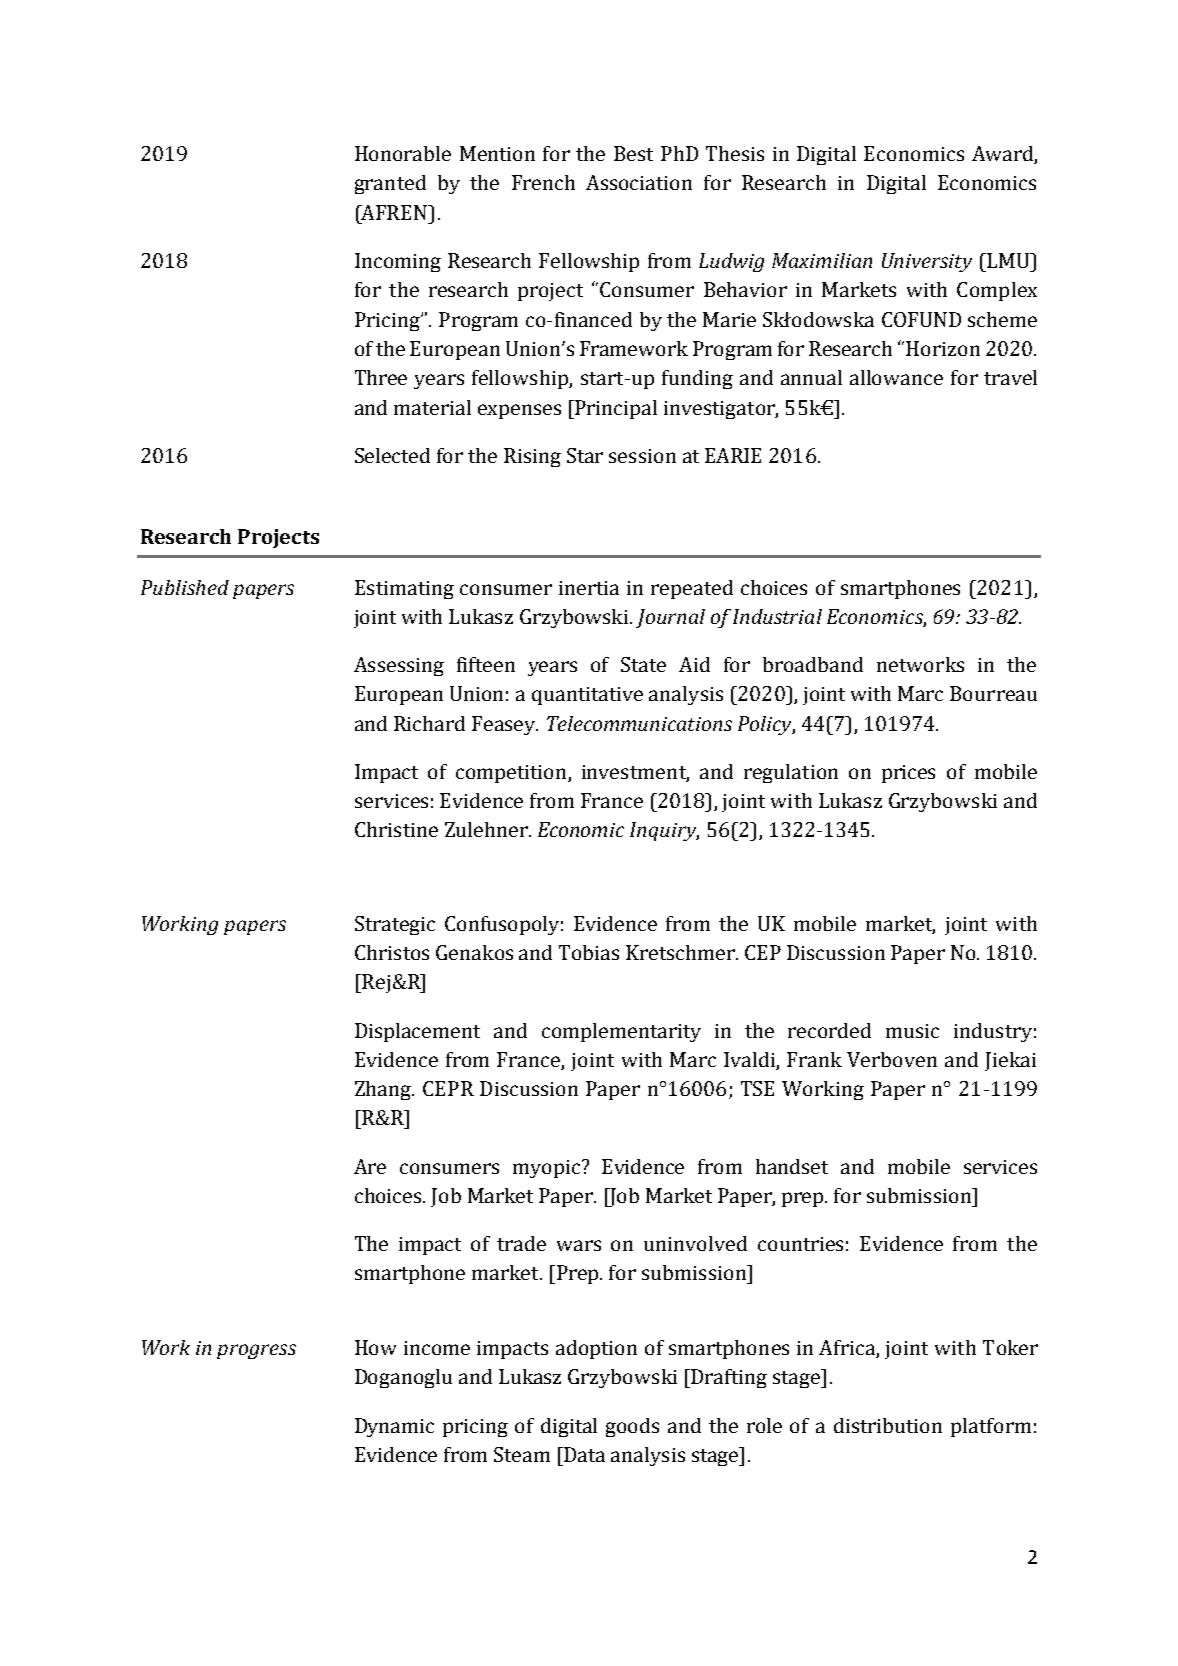 The height and width of the screenshot is (1666, 1178). I want to click on University, so click(927, 262).
